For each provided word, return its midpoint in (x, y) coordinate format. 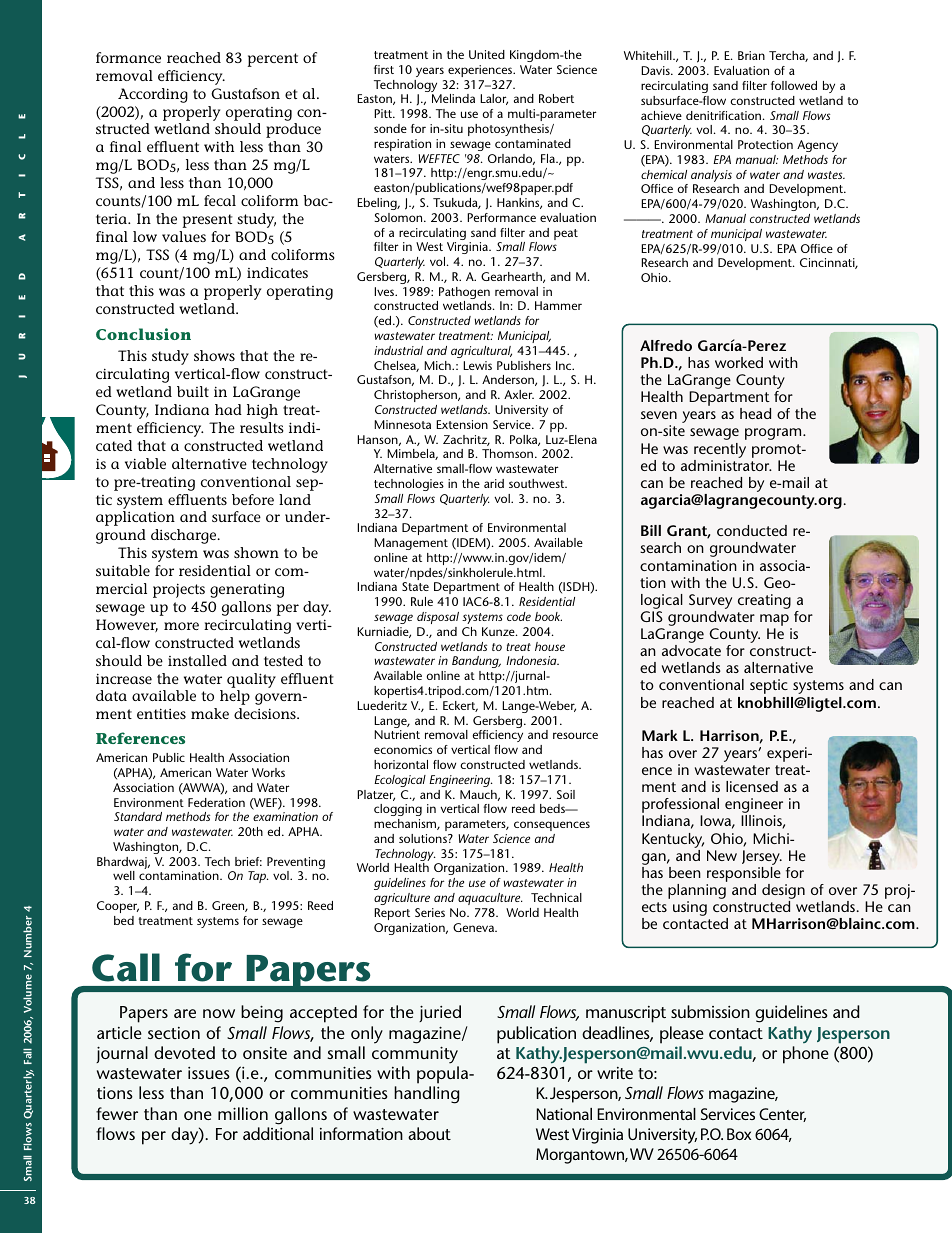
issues (209, 1073)
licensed (752, 786)
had (228, 409)
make (210, 713)
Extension (462, 424)
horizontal (401, 764)
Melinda (453, 98)
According (153, 95)
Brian (751, 55)
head (755, 413)
